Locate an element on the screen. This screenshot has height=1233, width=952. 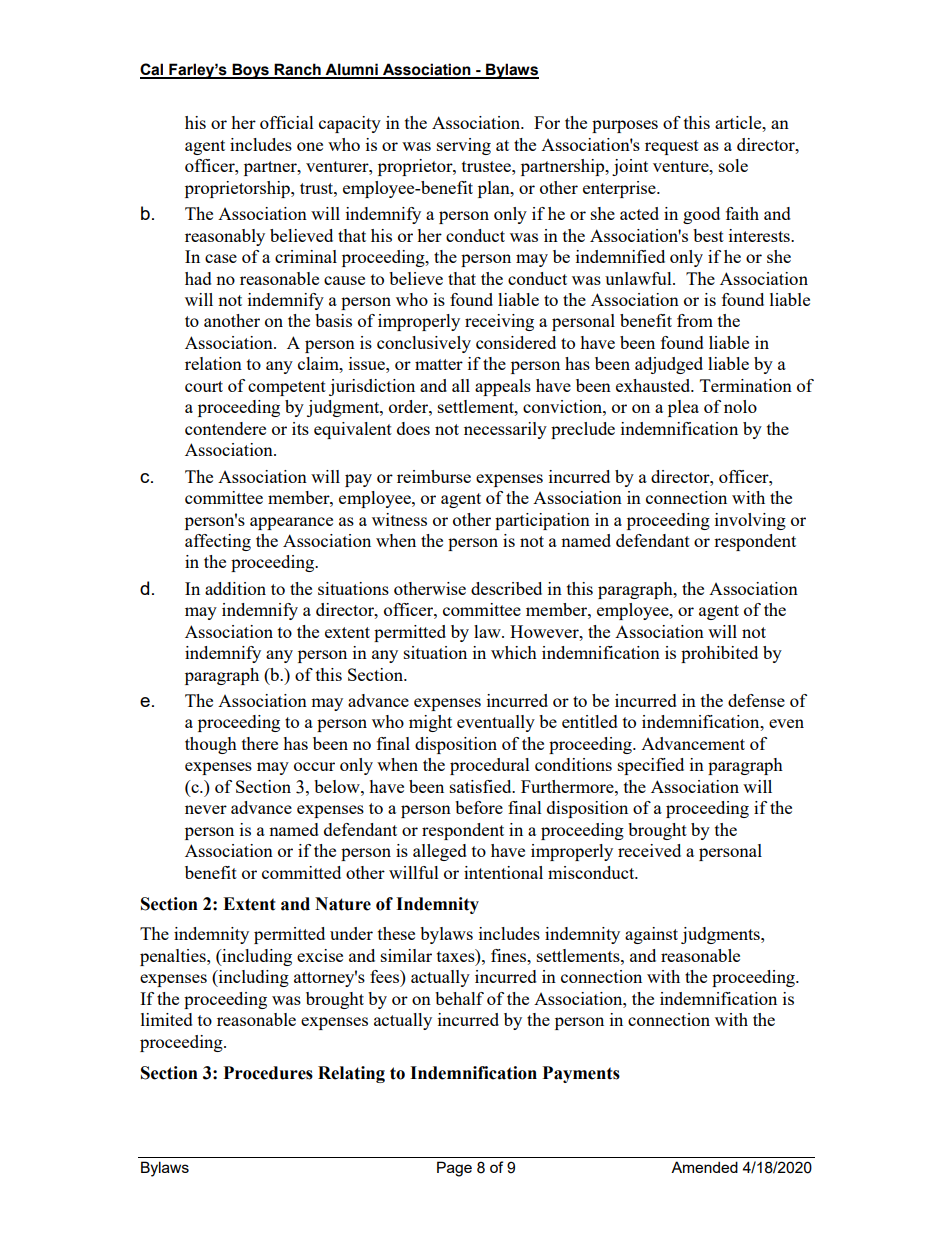
serving is located at coordinates (464, 146).
